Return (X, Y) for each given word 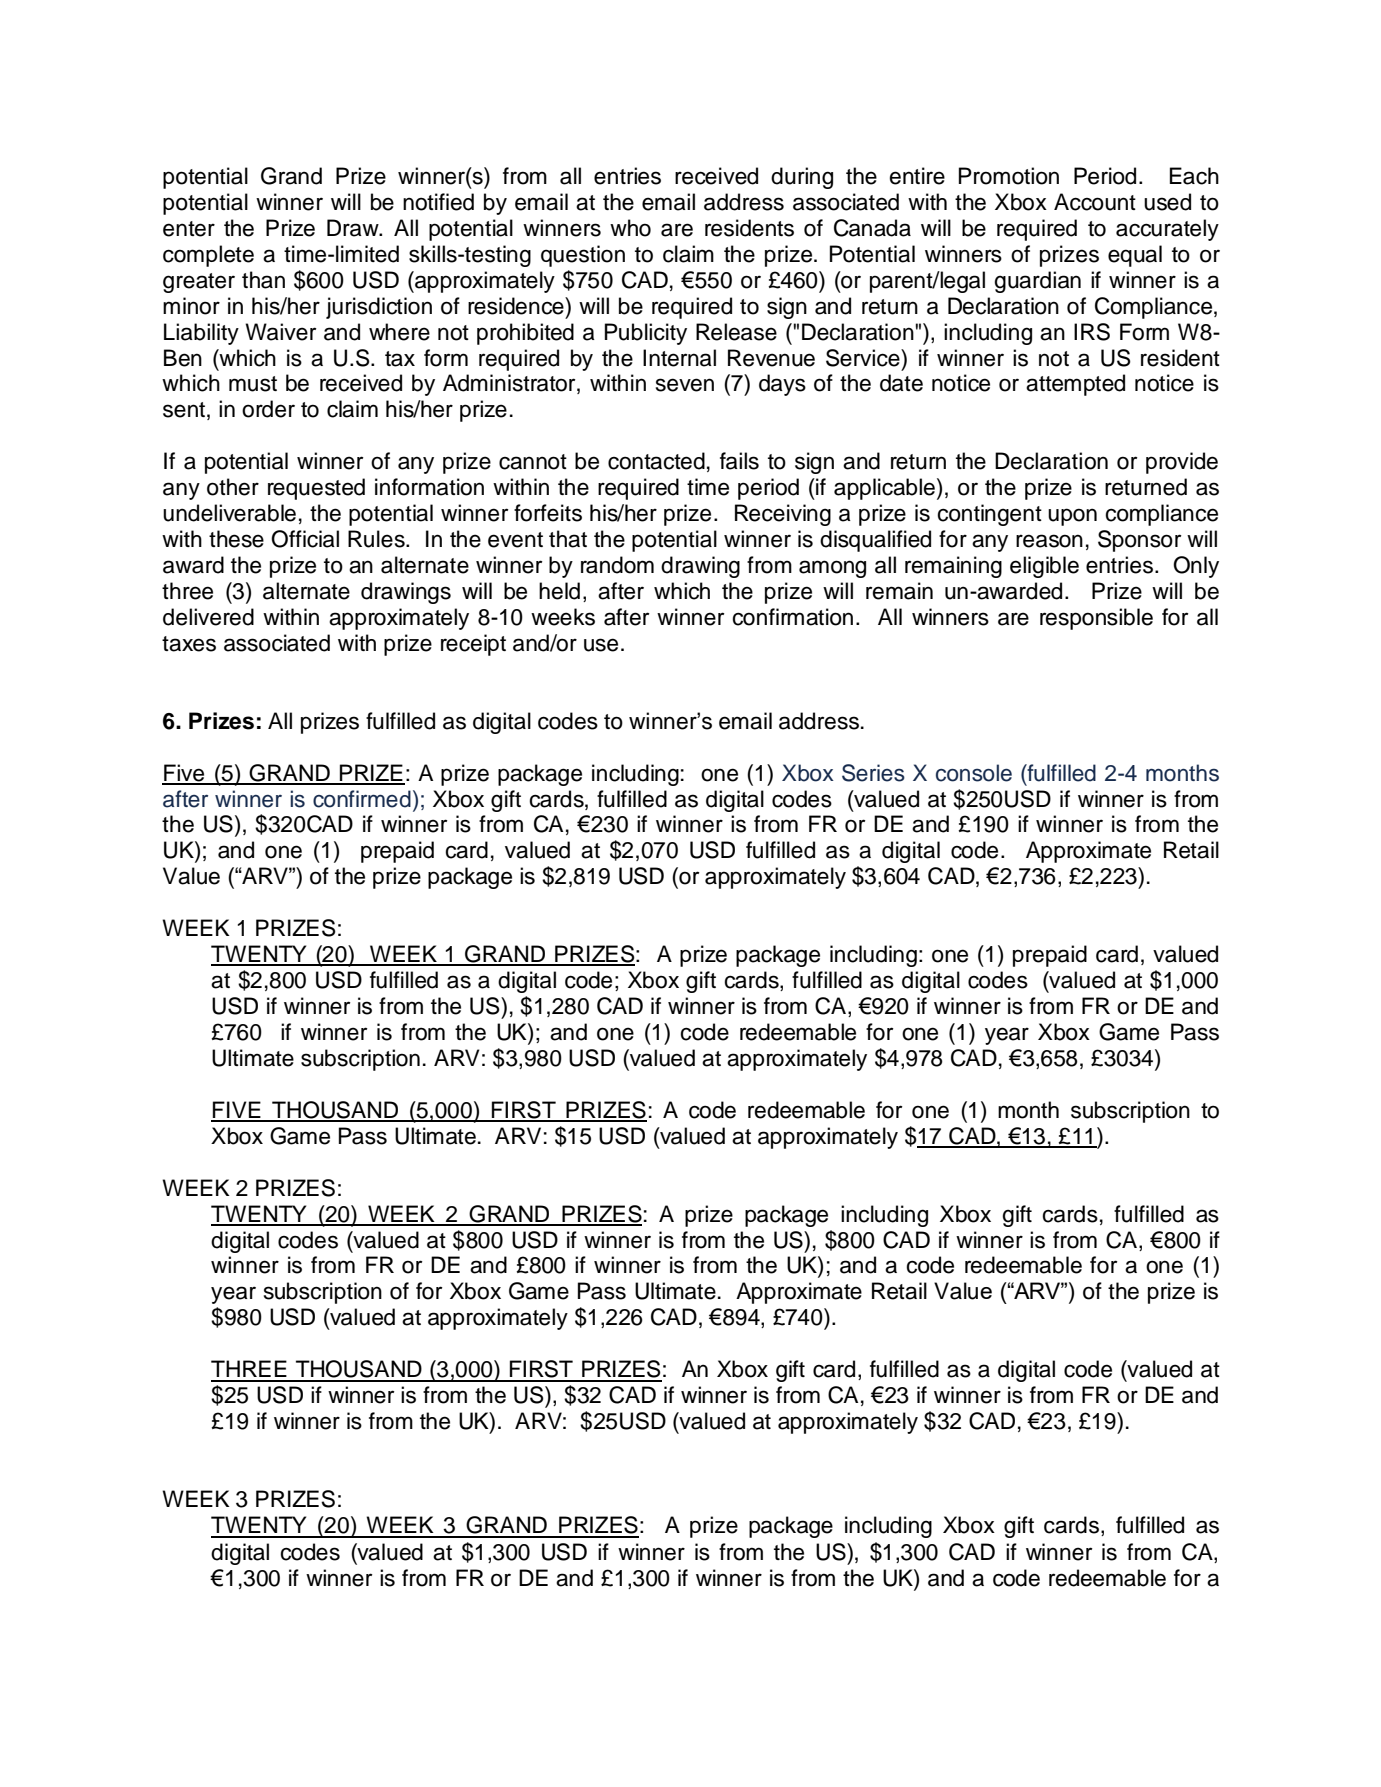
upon (1072, 517)
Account (1095, 202)
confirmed (362, 799)
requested (316, 489)
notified (438, 202)
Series (873, 773)
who (630, 228)
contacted (656, 461)
